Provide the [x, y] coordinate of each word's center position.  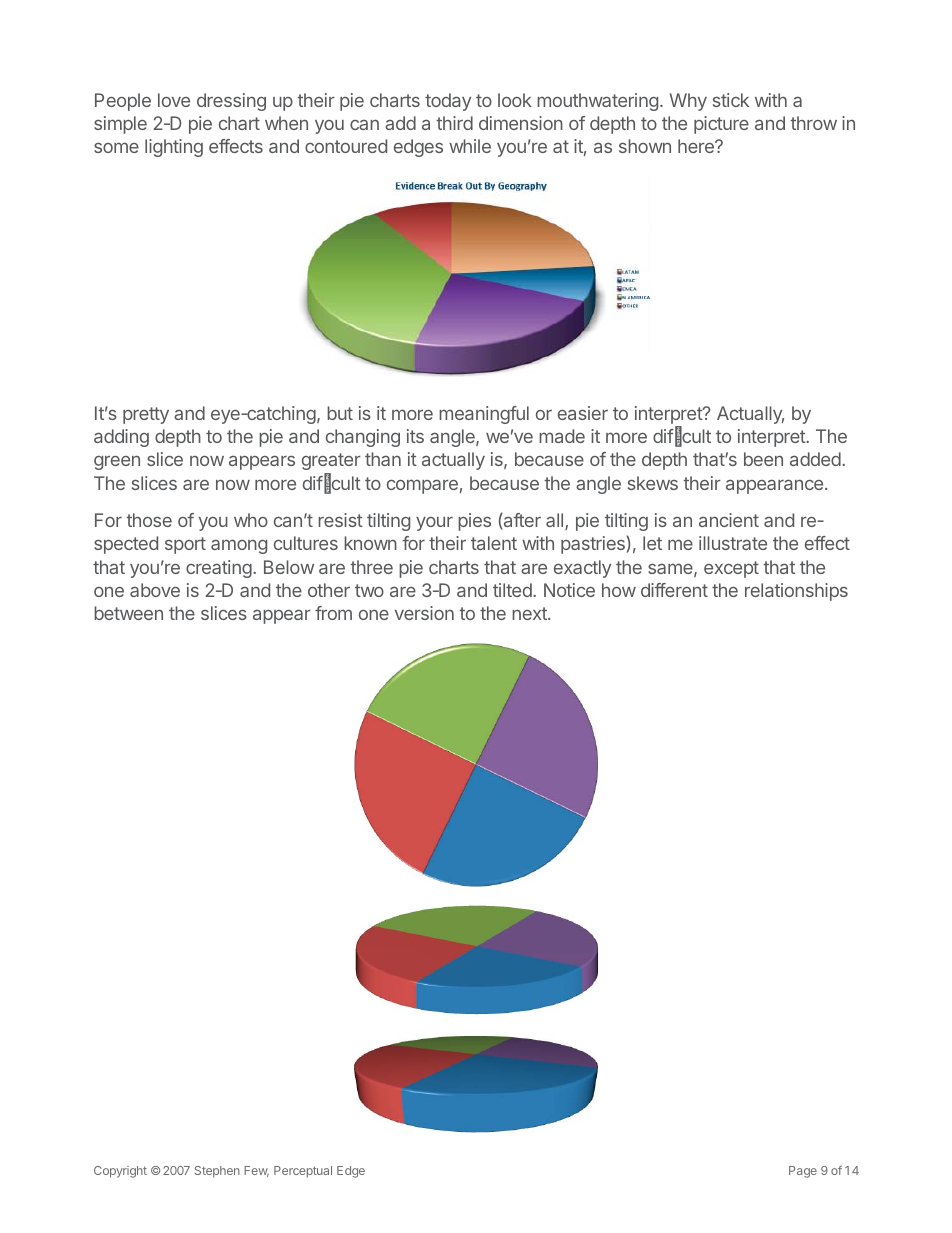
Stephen [217, 1172]
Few [256, 1171]
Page [803, 1172]
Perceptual [303, 1172]
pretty [146, 415]
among [239, 546]
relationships [796, 592]
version [424, 613]
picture [721, 125]
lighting [174, 148]
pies [474, 522]
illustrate [733, 543]
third [454, 123]
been [763, 459]
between [128, 613]
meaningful [484, 415]
